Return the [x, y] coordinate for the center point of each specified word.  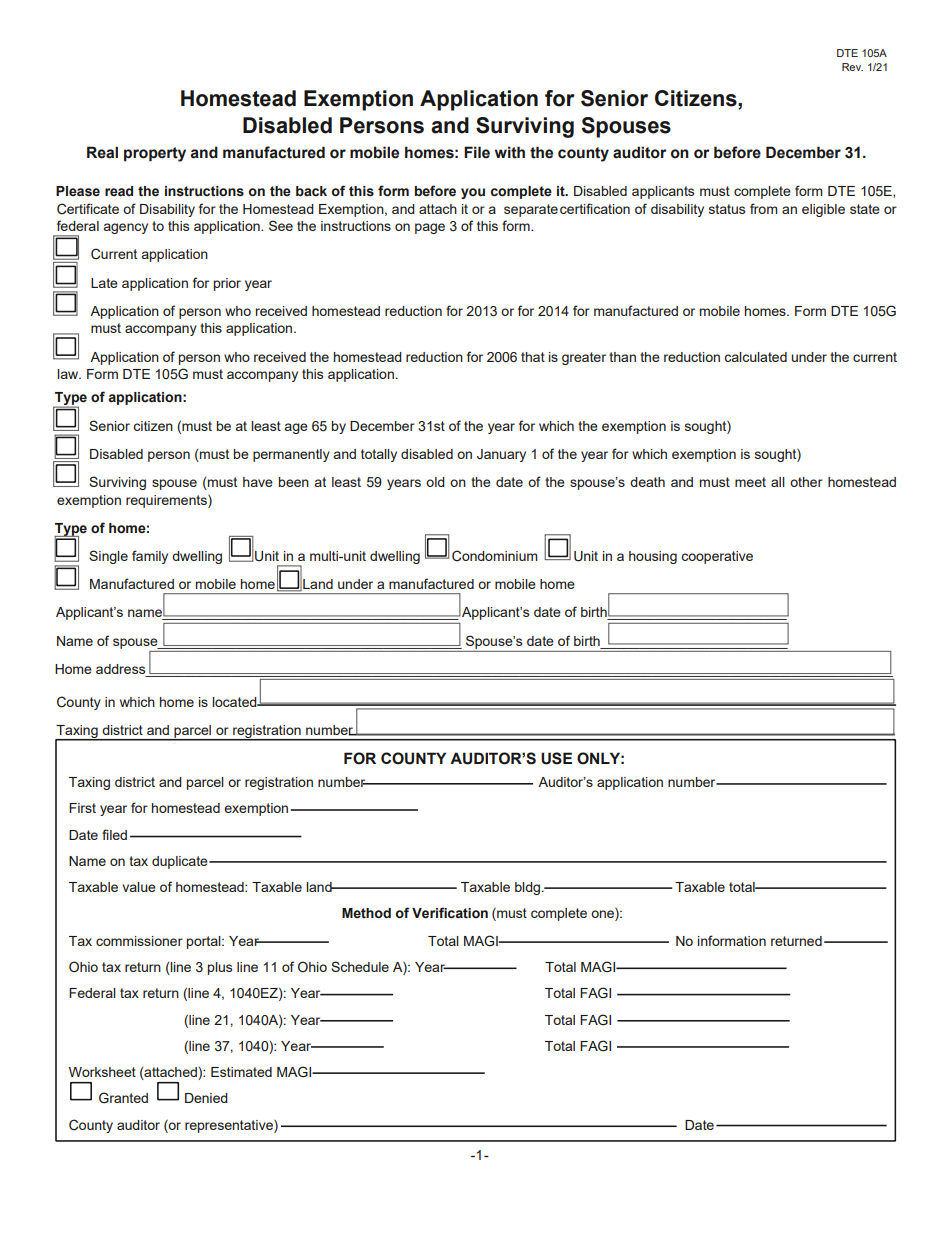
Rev [852, 67]
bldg [529, 888]
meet [750, 482]
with [510, 152]
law [69, 374]
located [235, 702]
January [501, 455]
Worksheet [102, 1072]
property [155, 154]
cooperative [717, 557]
